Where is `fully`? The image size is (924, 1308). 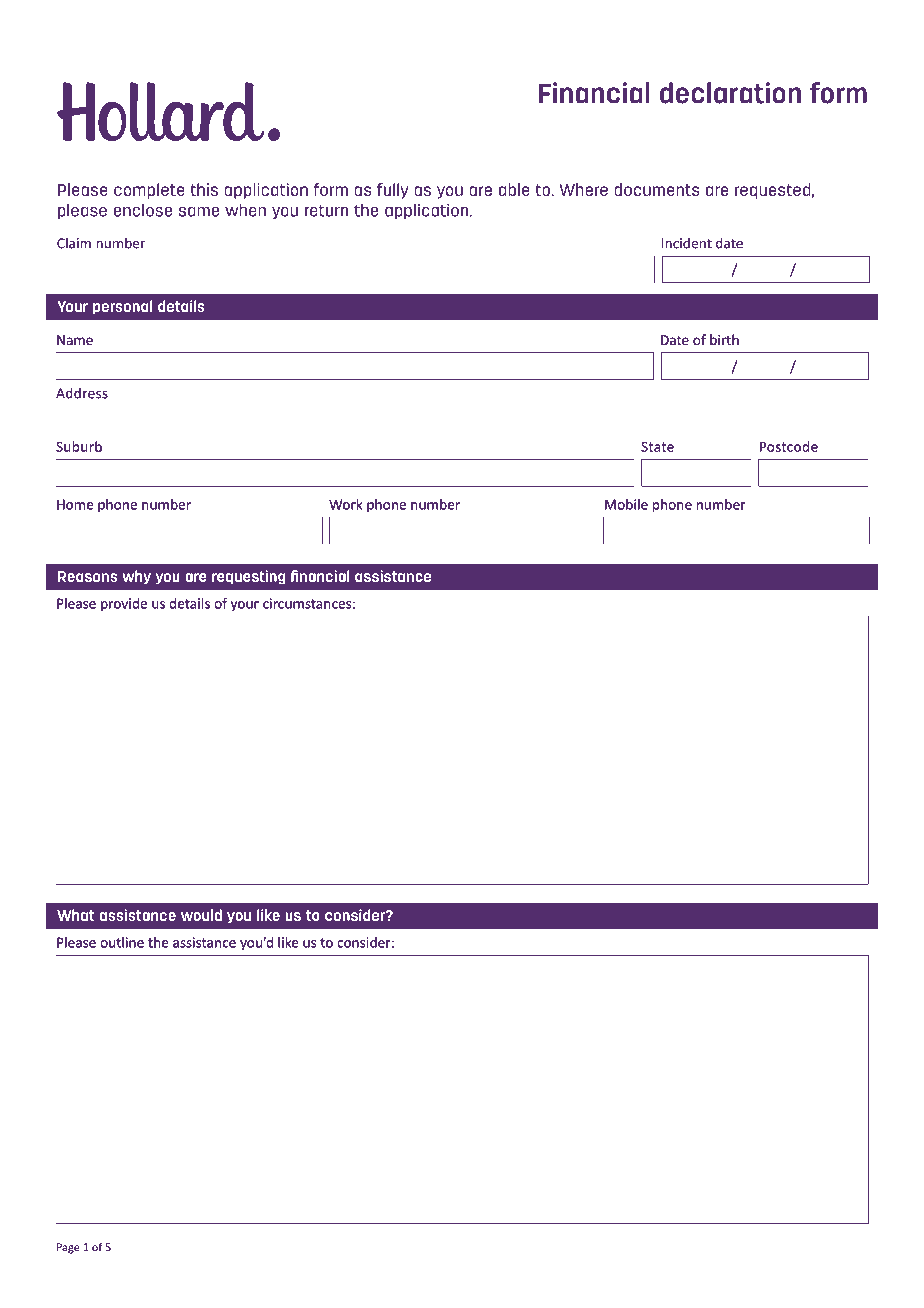
fully is located at coordinates (392, 191).
